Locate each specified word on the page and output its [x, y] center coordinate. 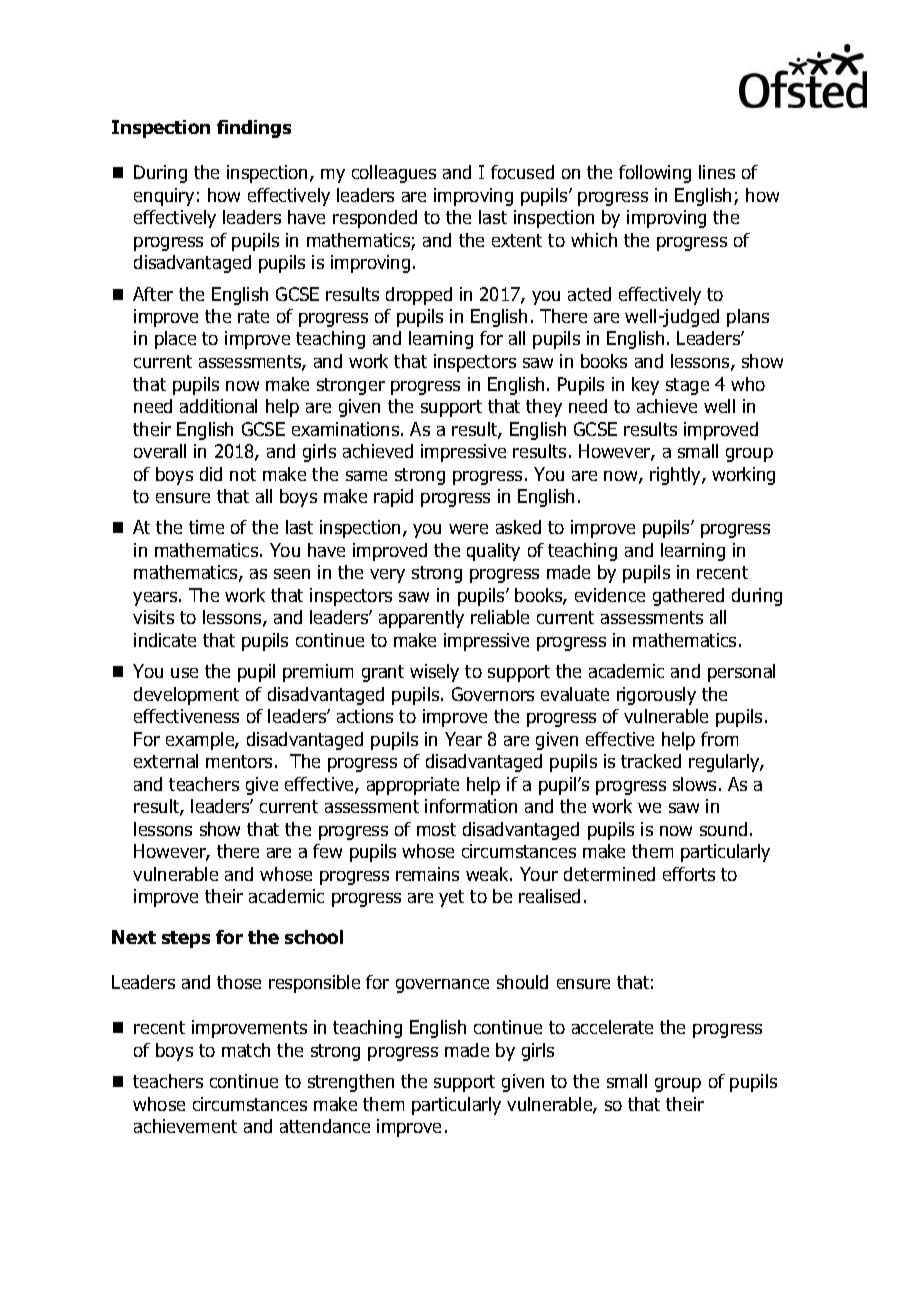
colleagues [394, 174]
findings [254, 129]
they [544, 408]
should [522, 982]
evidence [610, 595]
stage [687, 386]
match [246, 1050]
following [655, 174]
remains [427, 874]
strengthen [351, 1083]
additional [218, 406]
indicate [165, 640]
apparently [421, 619]
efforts [689, 874]
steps [186, 939]
